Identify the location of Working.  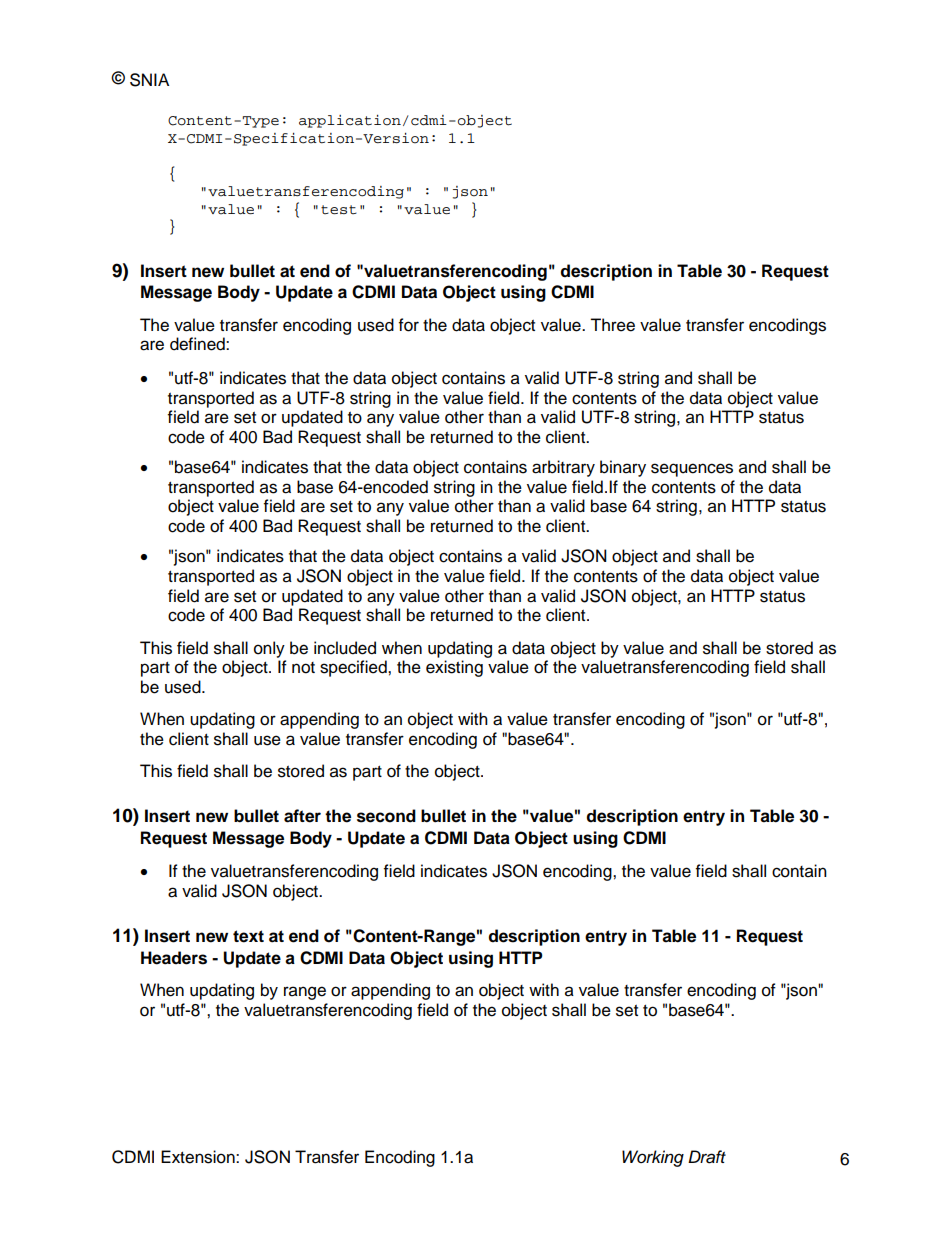
(653, 1158).
